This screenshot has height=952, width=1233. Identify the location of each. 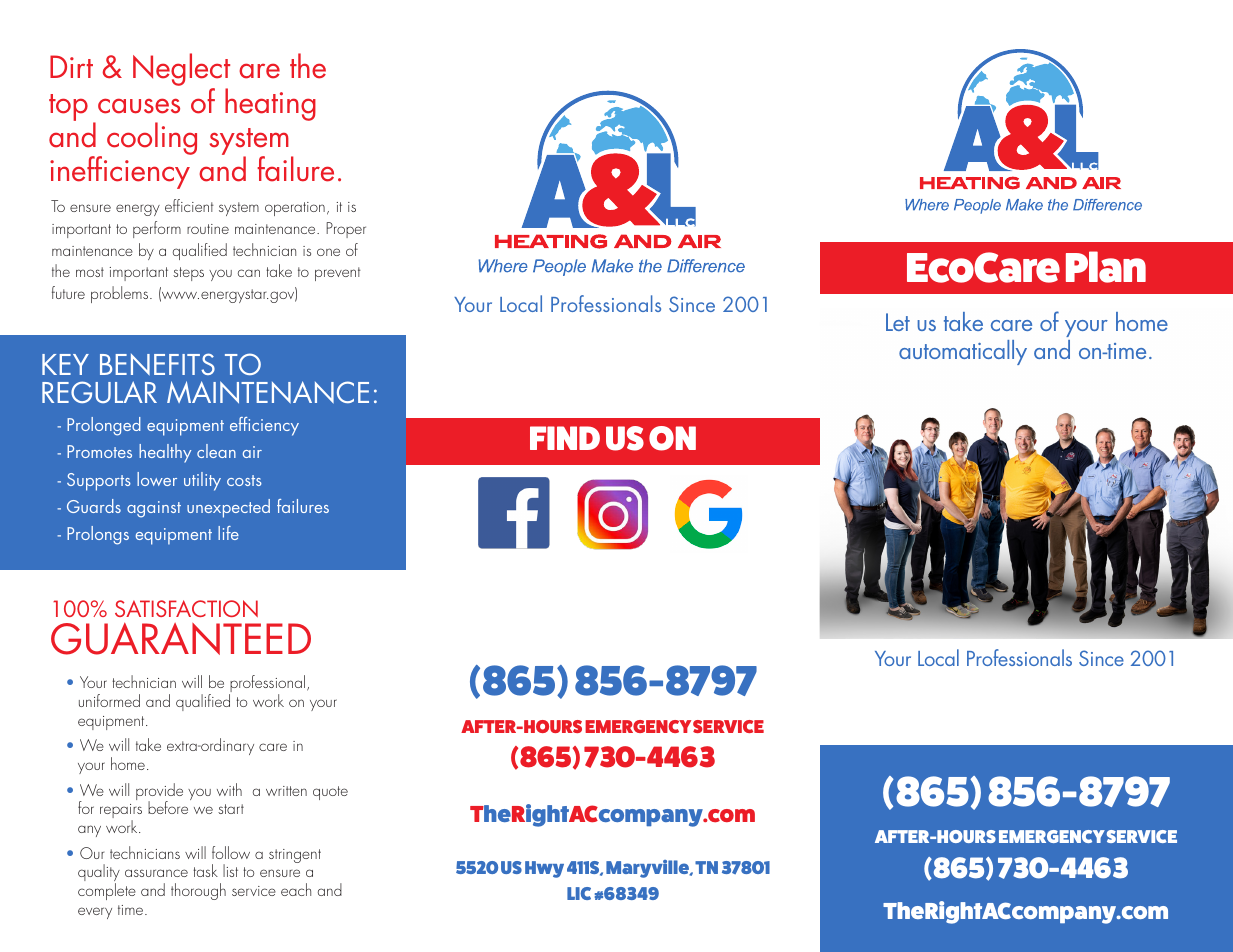
(296, 889).
